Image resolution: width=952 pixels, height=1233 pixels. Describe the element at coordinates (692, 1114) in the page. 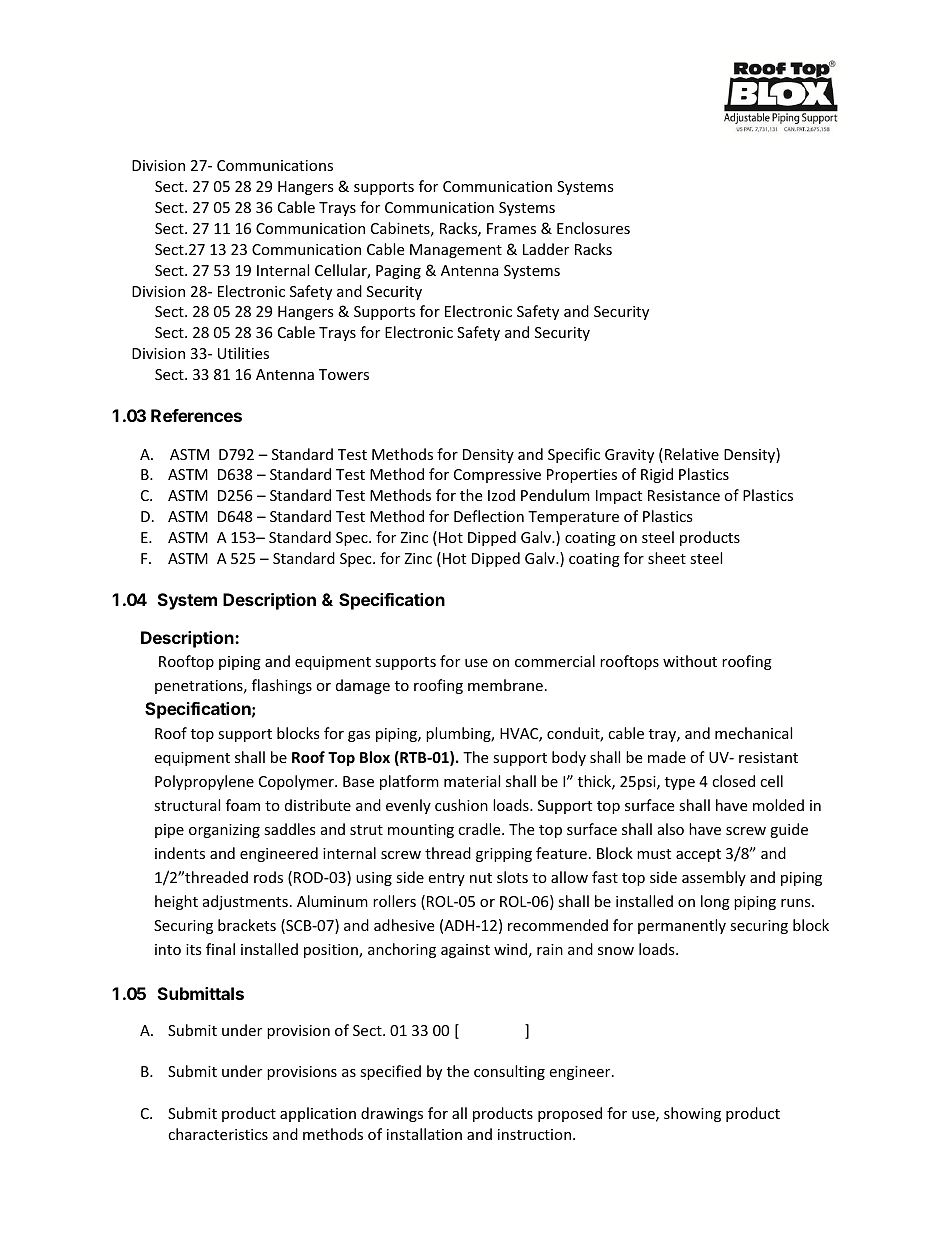

I see `showing` at that location.
